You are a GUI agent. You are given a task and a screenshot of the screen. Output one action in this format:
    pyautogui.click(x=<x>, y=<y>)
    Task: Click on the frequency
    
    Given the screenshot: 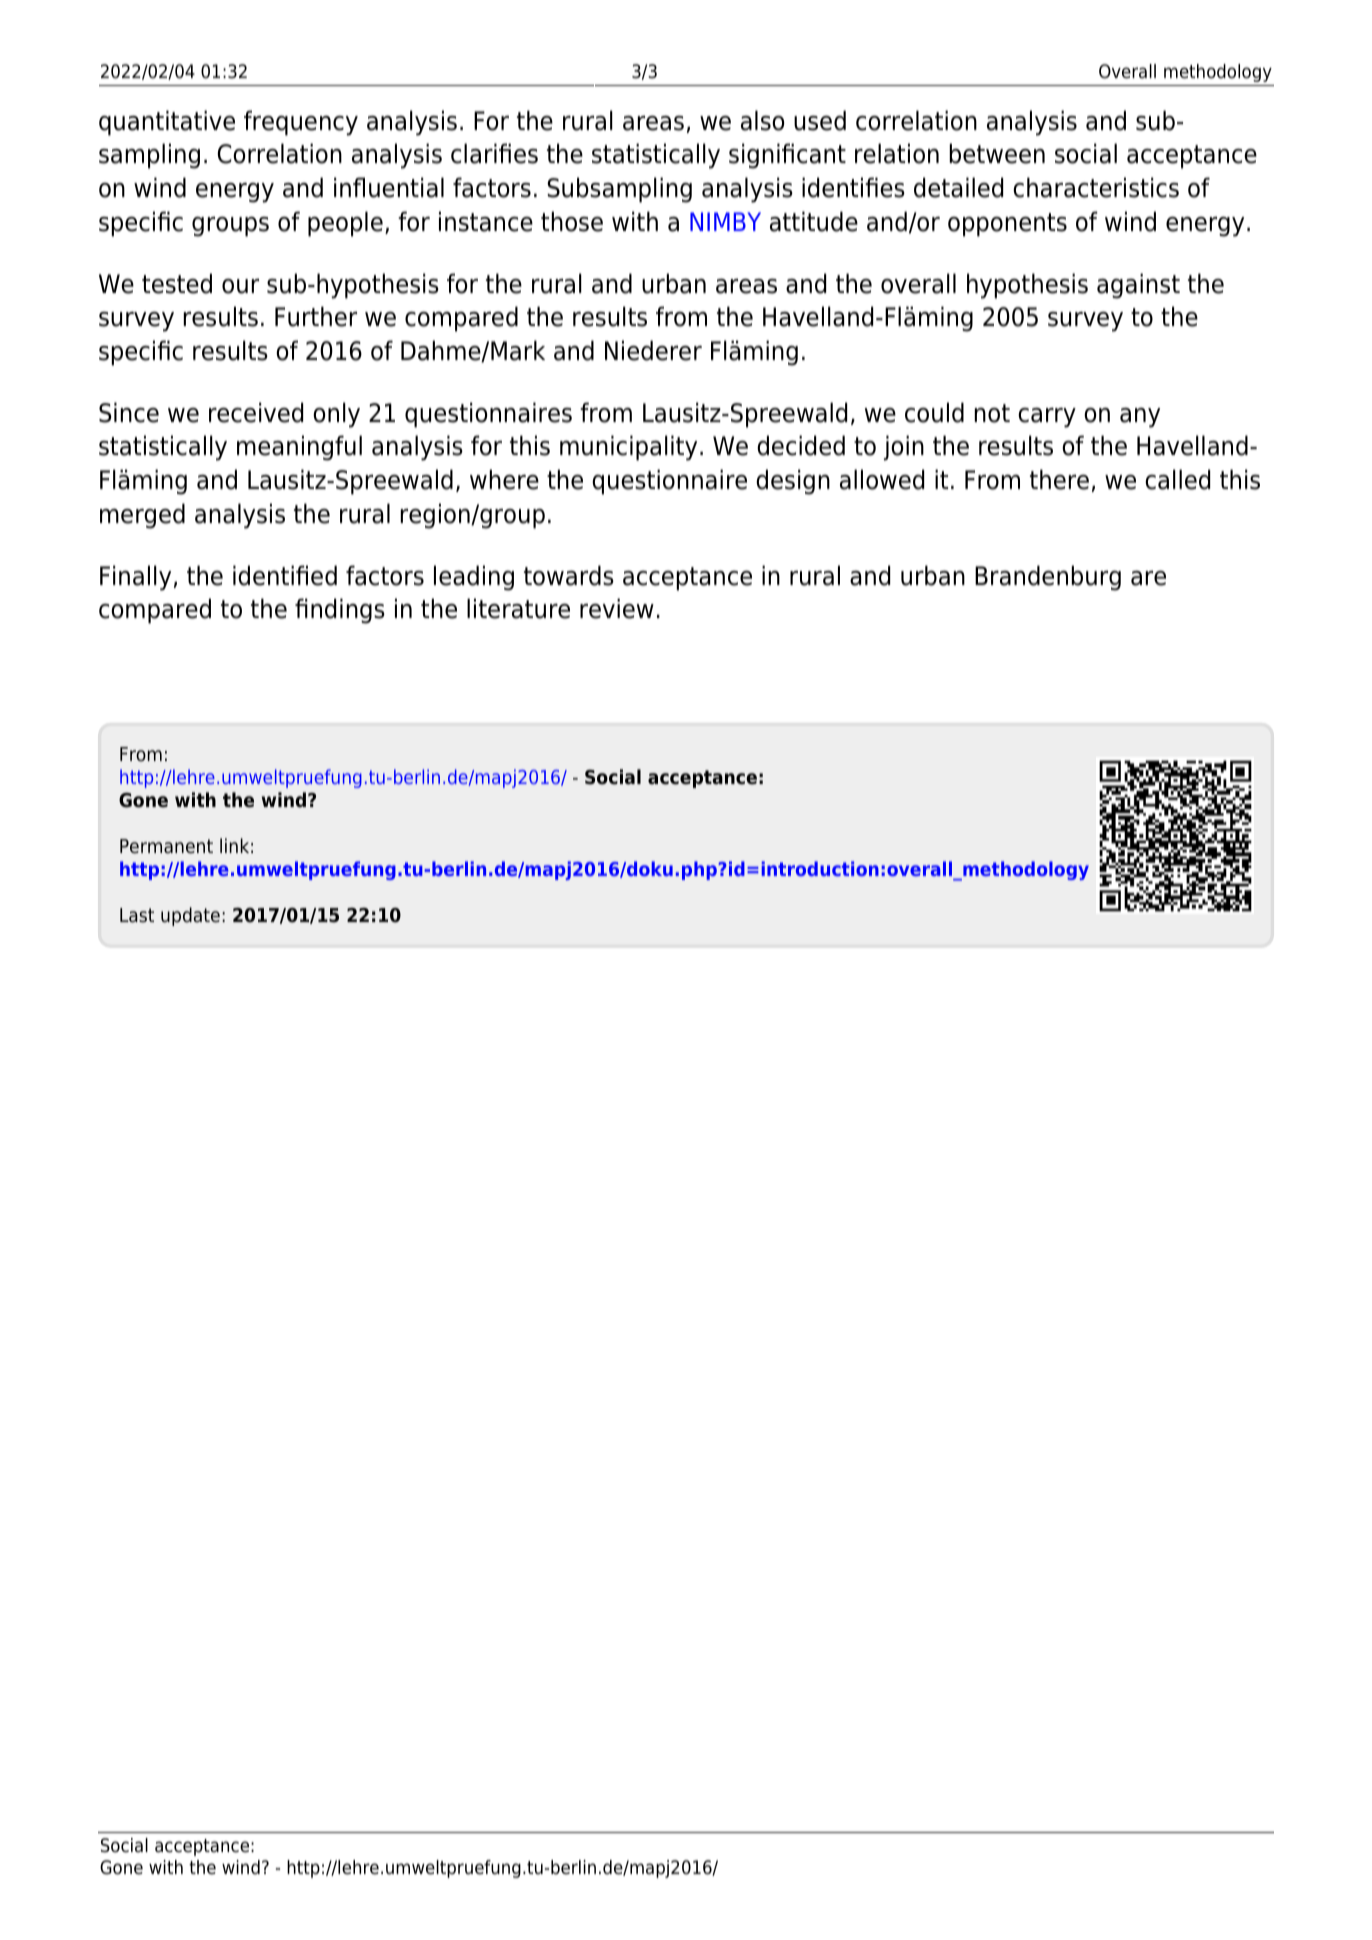 What is the action you would take?
    pyautogui.click(x=301, y=123)
